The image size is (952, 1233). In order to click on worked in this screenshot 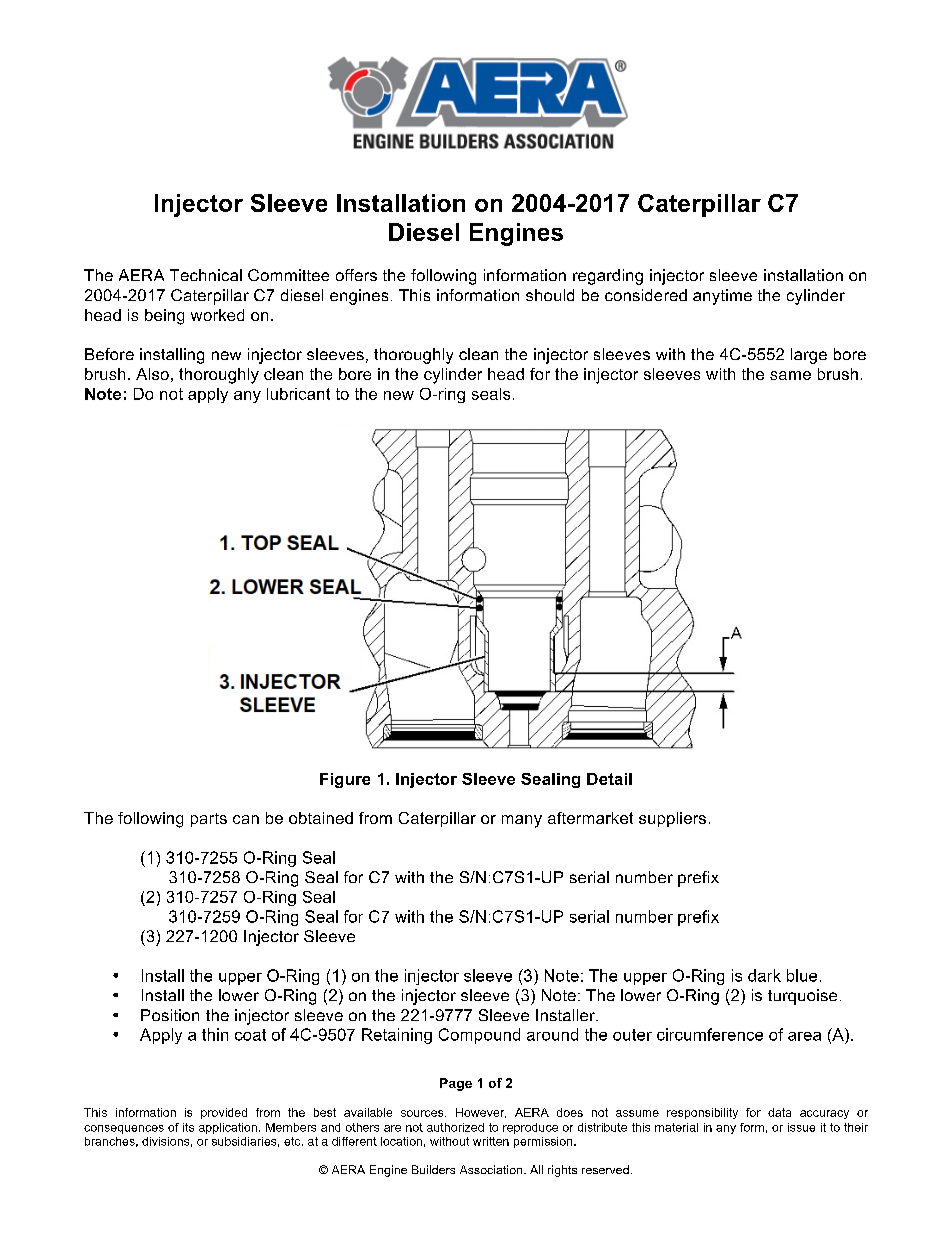, I will do `click(217, 315)`.
